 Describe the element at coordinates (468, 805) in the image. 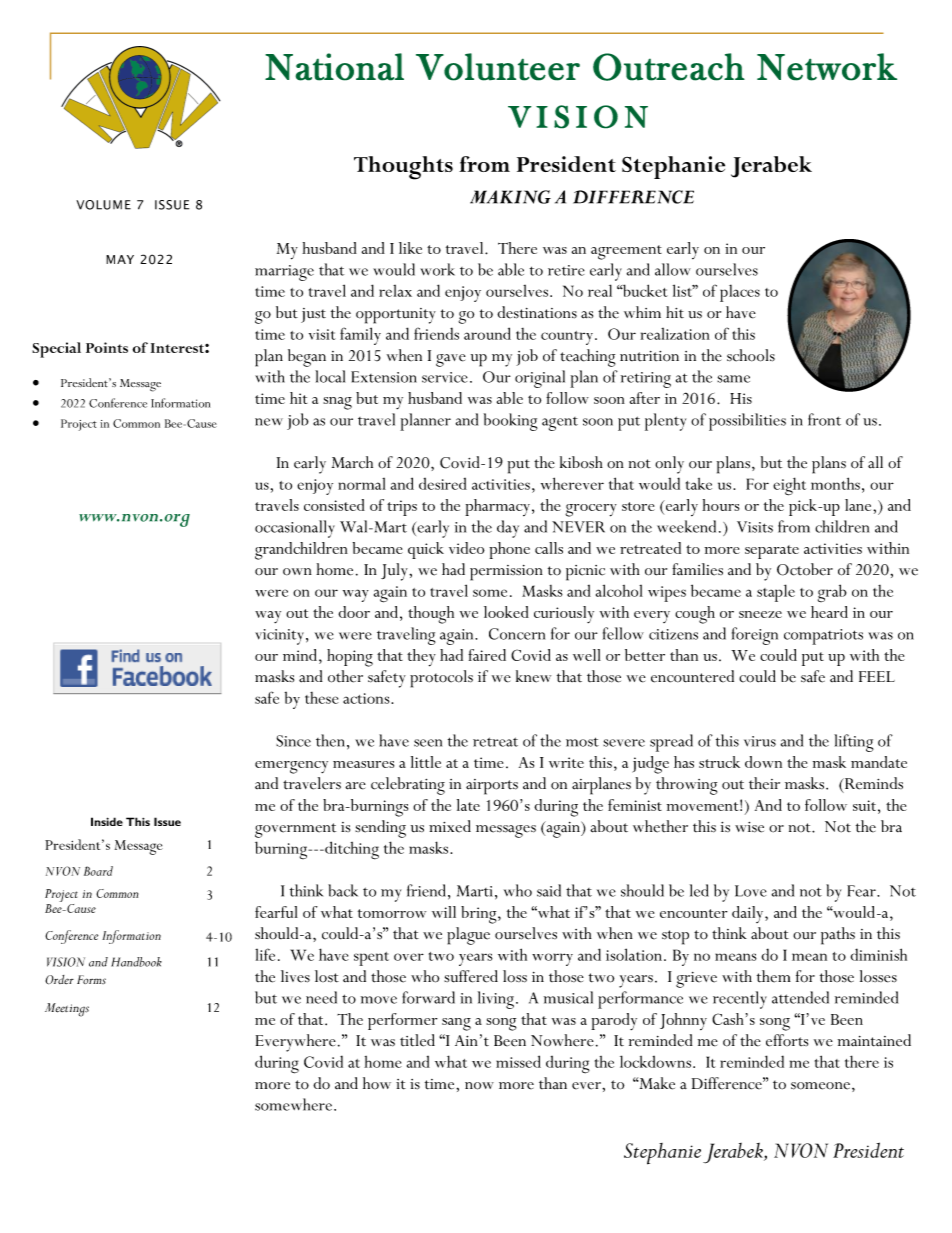

I see `late` at that location.
